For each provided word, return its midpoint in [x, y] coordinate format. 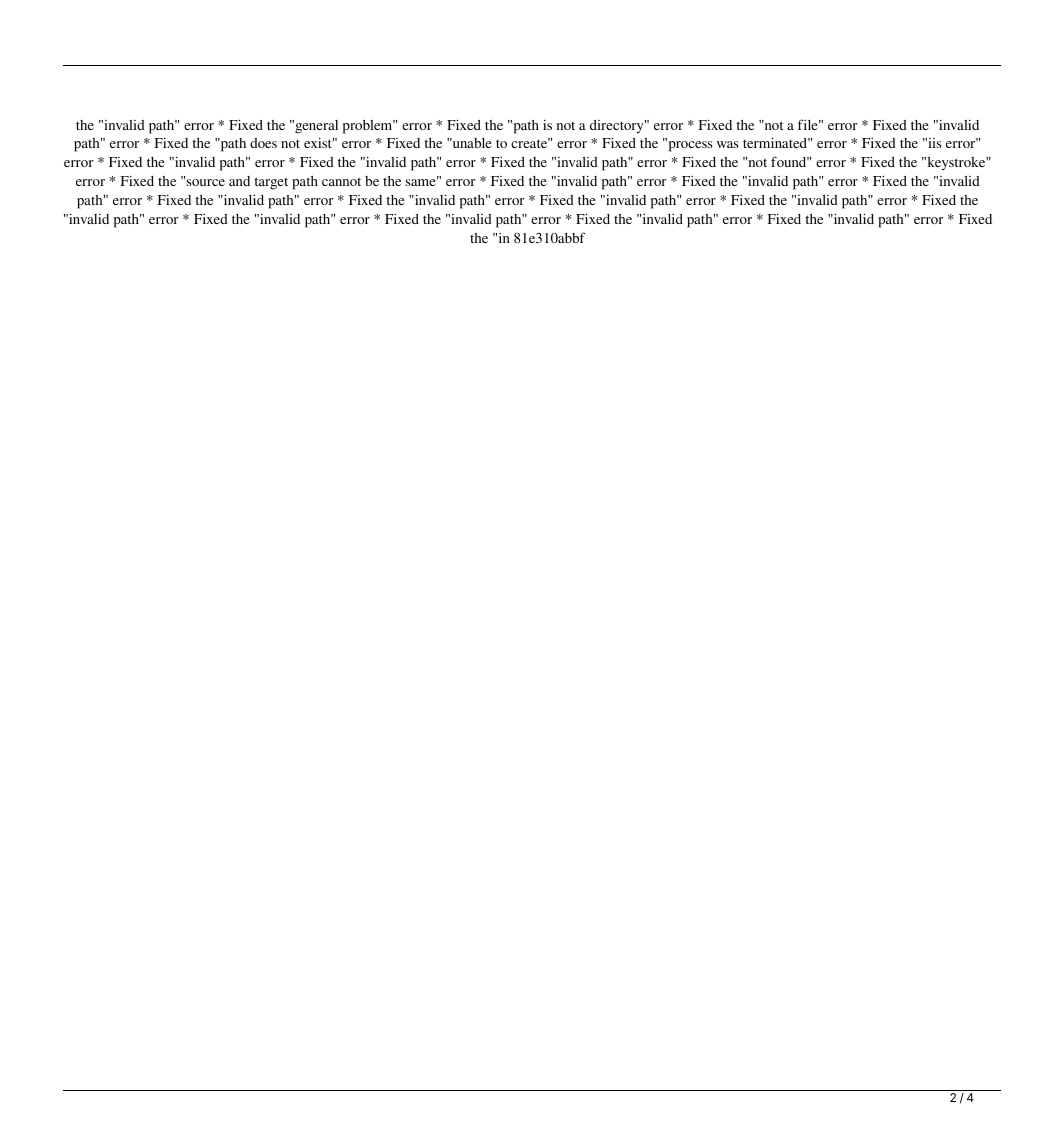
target [271, 183]
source [205, 182]
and [239, 181]
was [728, 144]
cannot [341, 181]
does [263, 143]
